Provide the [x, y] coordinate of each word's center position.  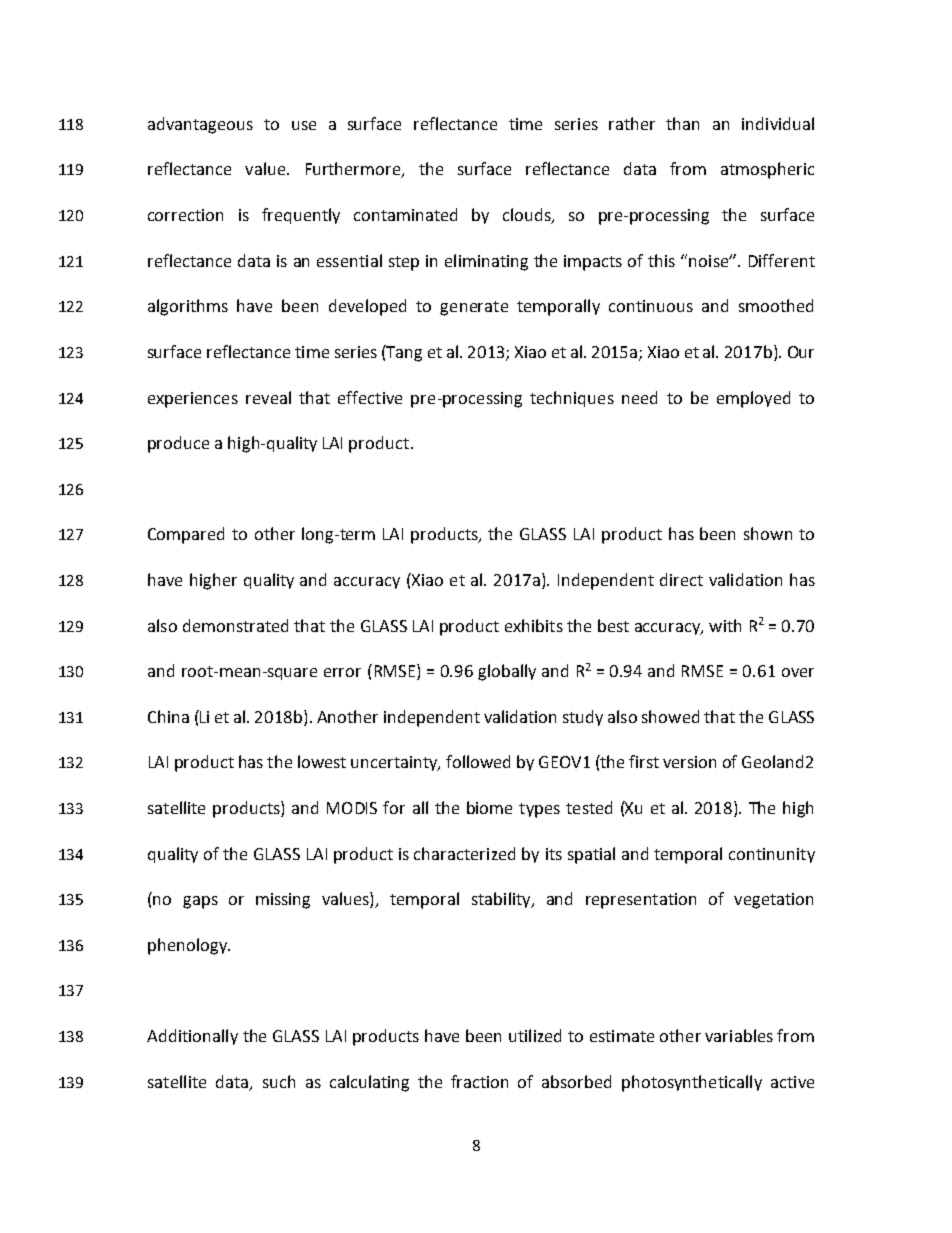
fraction [479, 1081]
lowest [322, 761]
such [279, 1081]
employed [753, 399]
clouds [528, 216]
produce [178, 444]
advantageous [200, 125]
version [689, 762]
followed [478, 761]
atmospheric [767, 170]
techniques [572, 399]
